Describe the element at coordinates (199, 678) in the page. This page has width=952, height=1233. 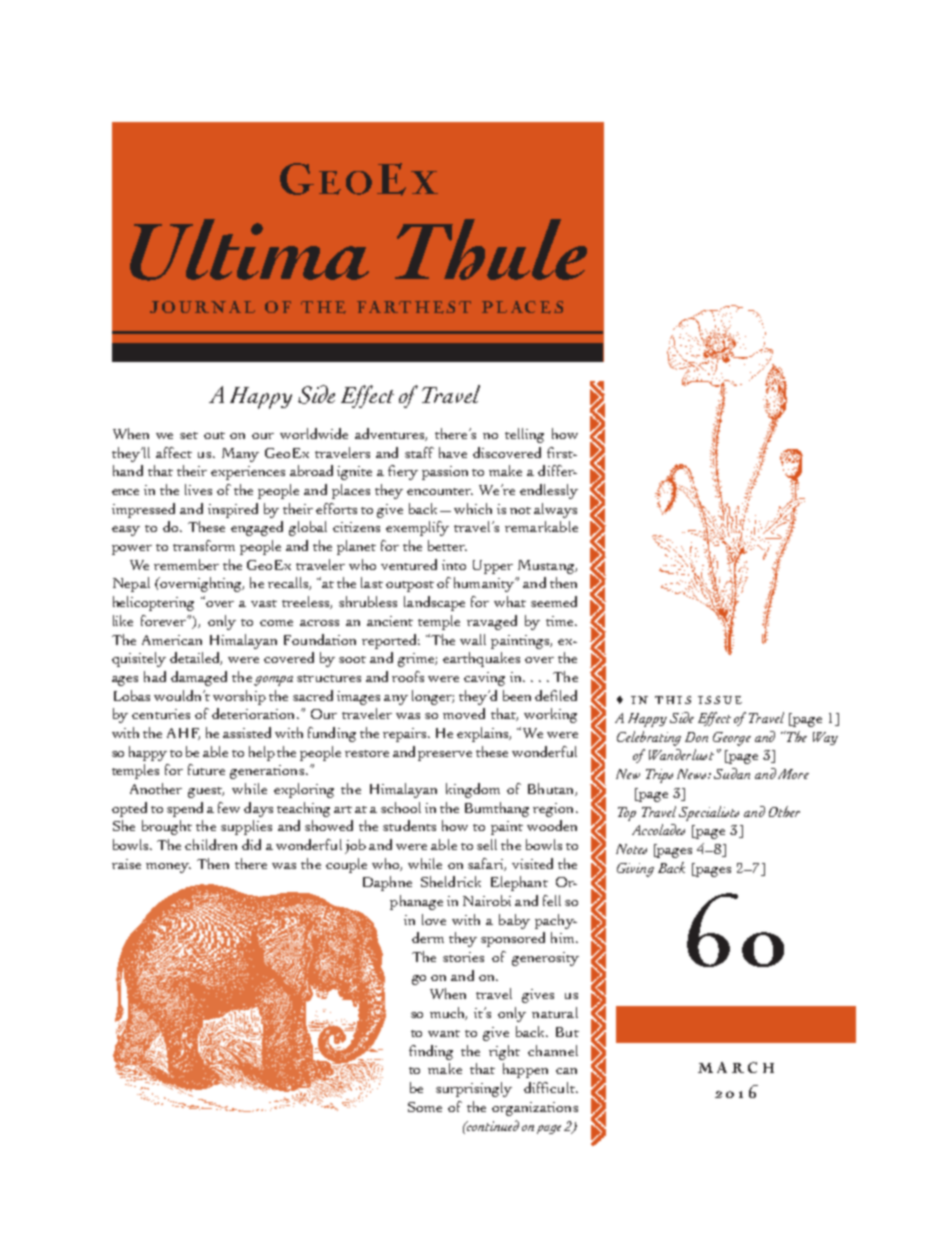
I see `damaged` at that location.
